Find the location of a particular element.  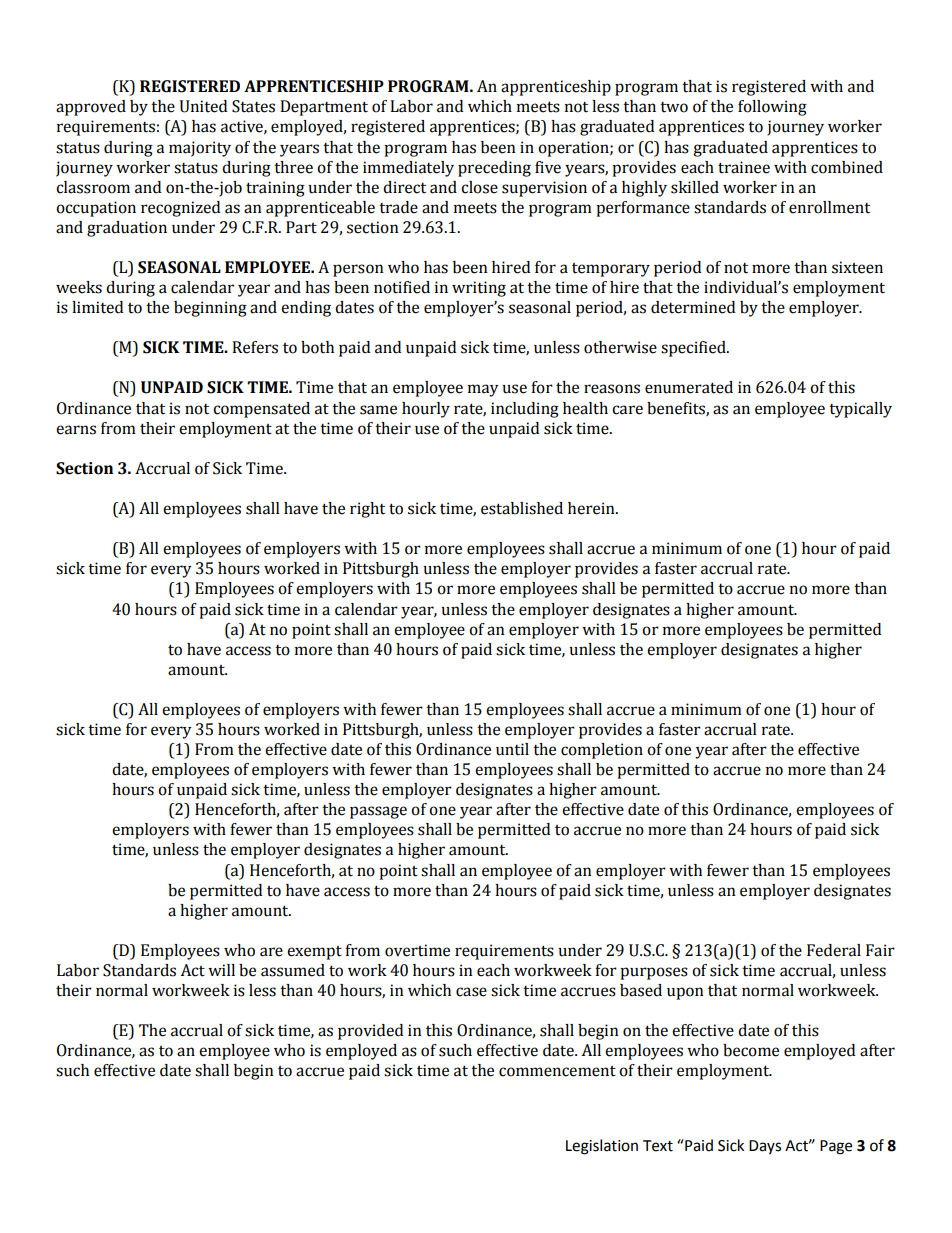

following is located at coordinates (772, 108).
